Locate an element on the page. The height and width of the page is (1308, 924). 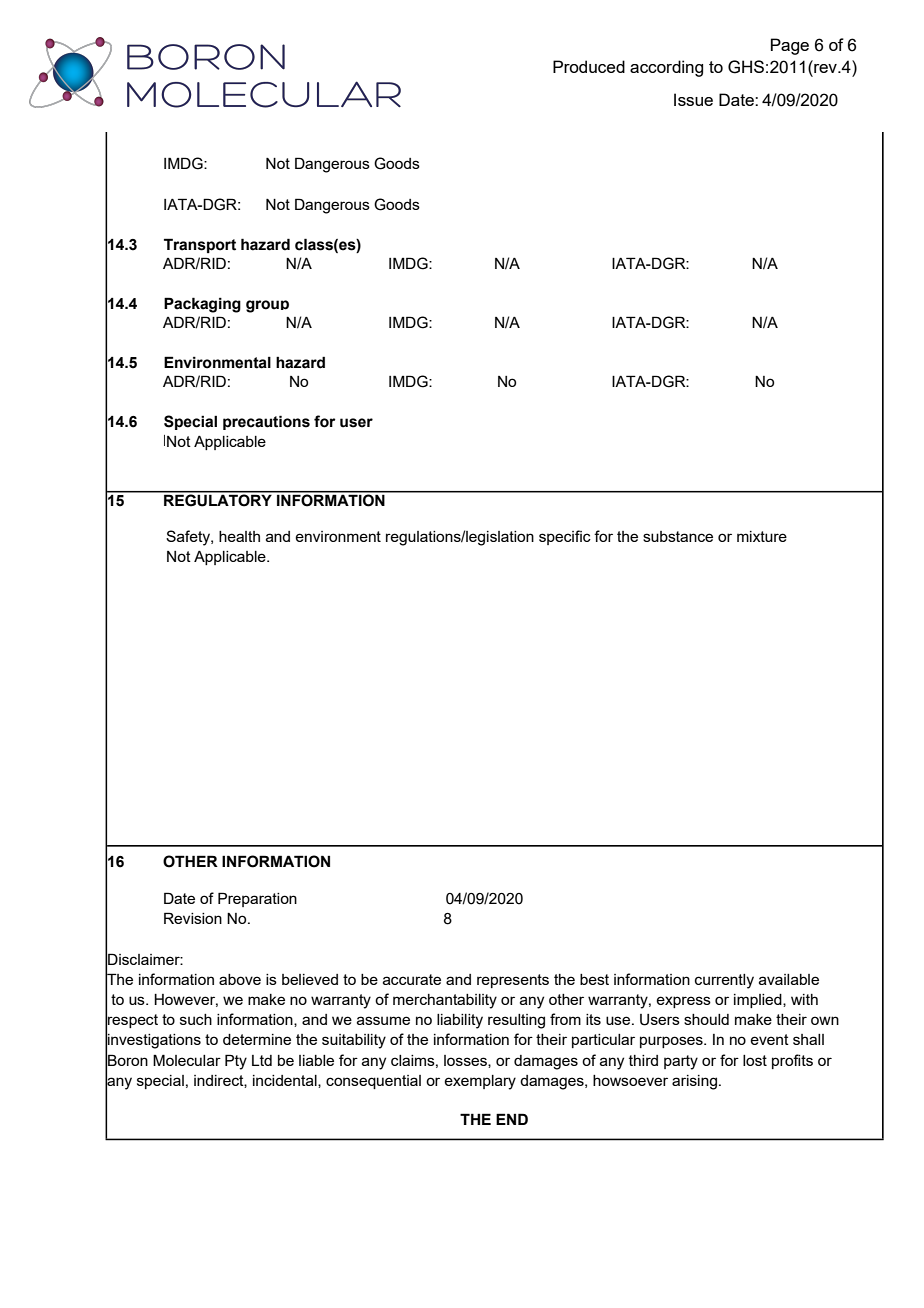
incidental is located at coordinates (286, 1081).
